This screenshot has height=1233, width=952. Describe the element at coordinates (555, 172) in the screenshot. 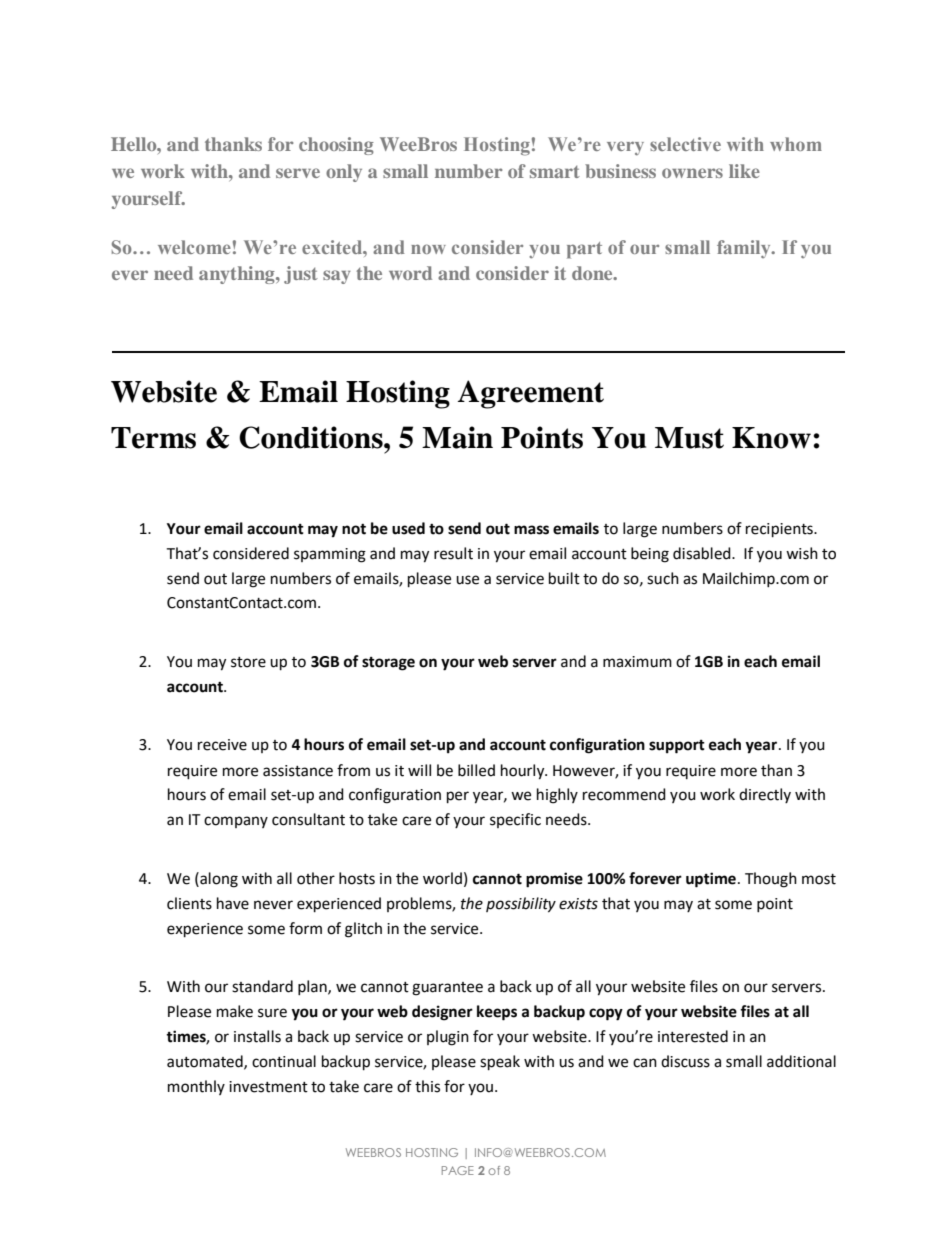

I see `smart` at that location.
